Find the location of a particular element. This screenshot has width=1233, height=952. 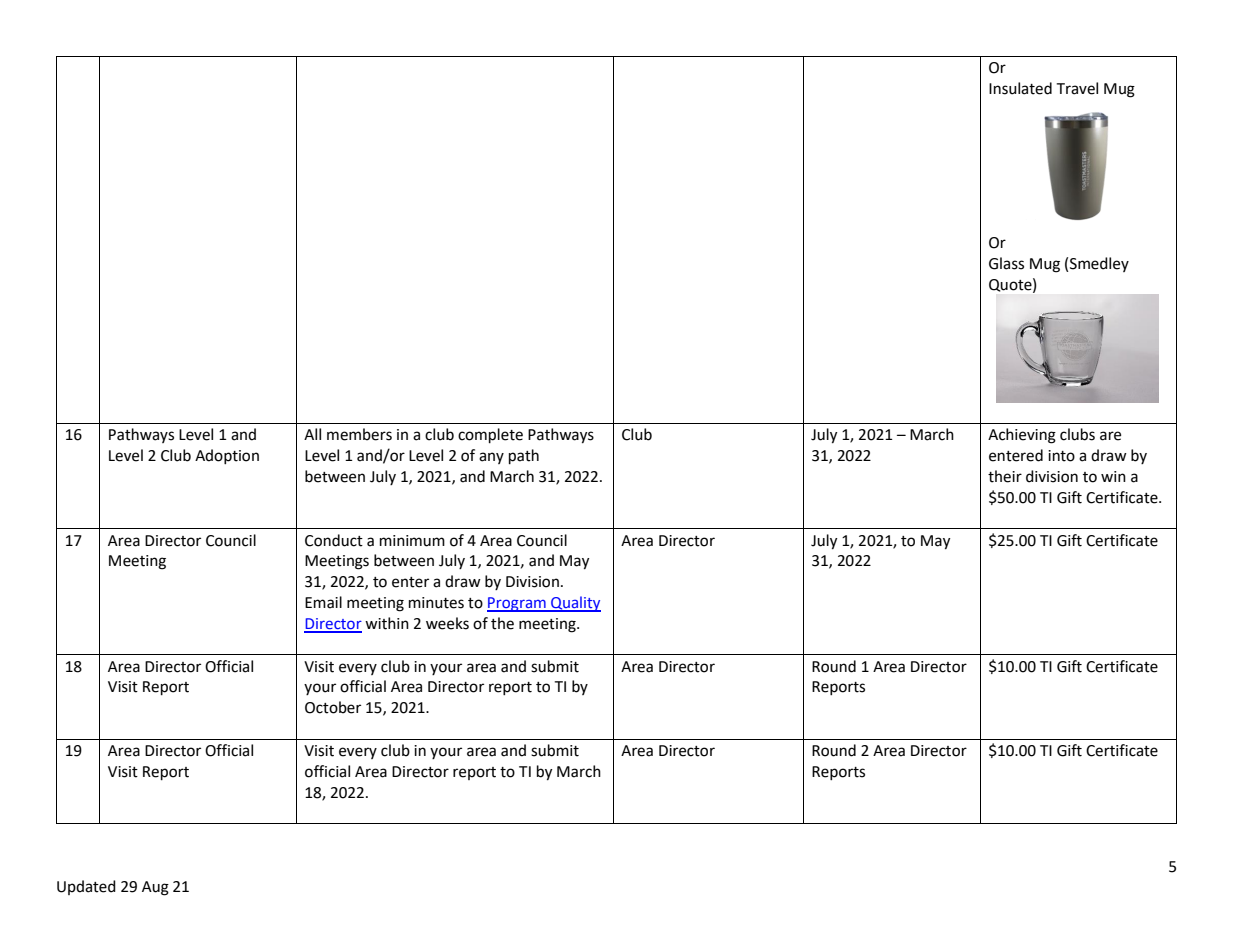

Aug is located at coordinates (155, 888).
